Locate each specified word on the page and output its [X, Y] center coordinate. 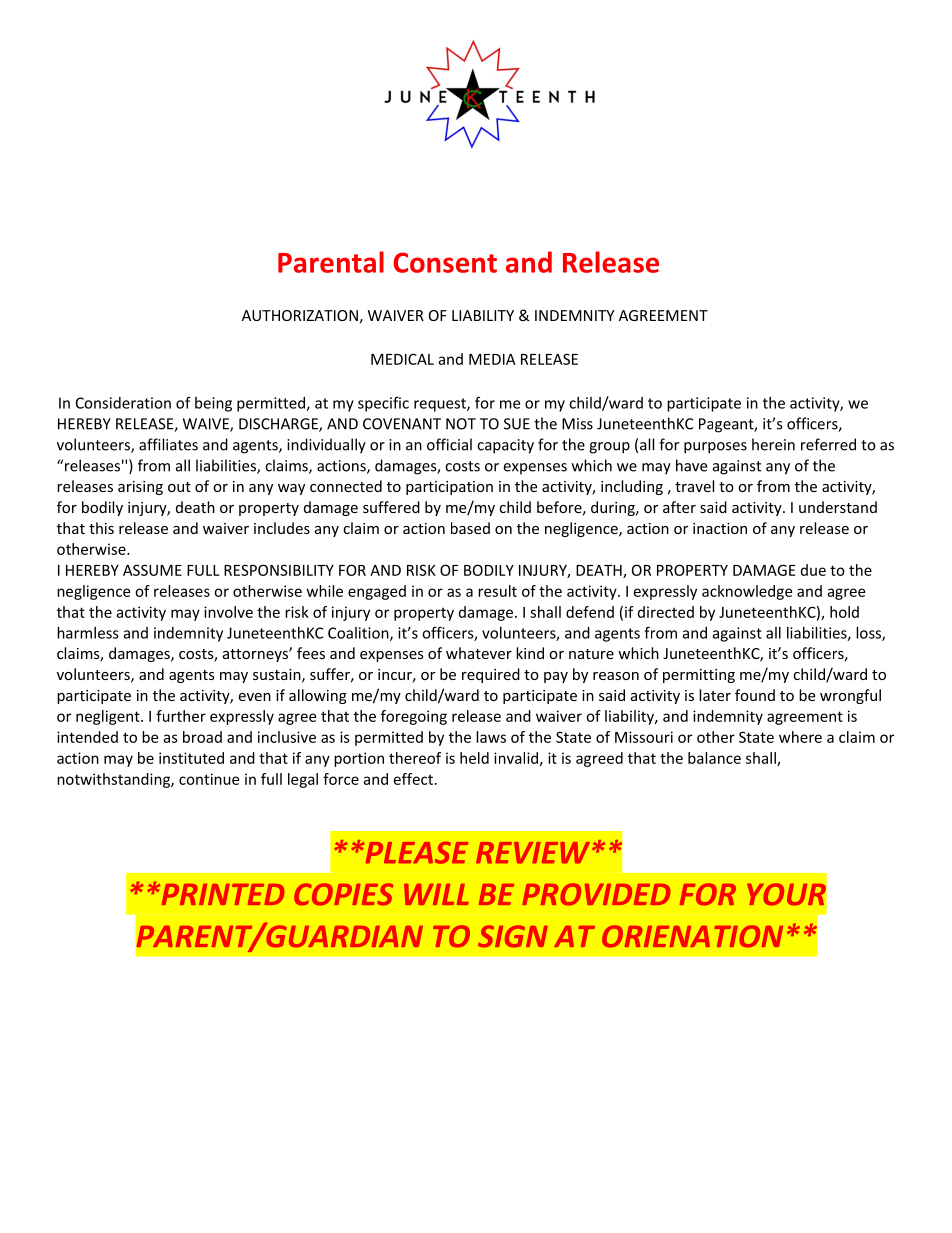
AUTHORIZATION [300, 315]
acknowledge [747, 592]
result [497, 591]
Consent [445, 262]
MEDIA [492, 359]
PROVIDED [596, 894]
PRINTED [221, 894]
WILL [436, 894]
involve [228, 612]
